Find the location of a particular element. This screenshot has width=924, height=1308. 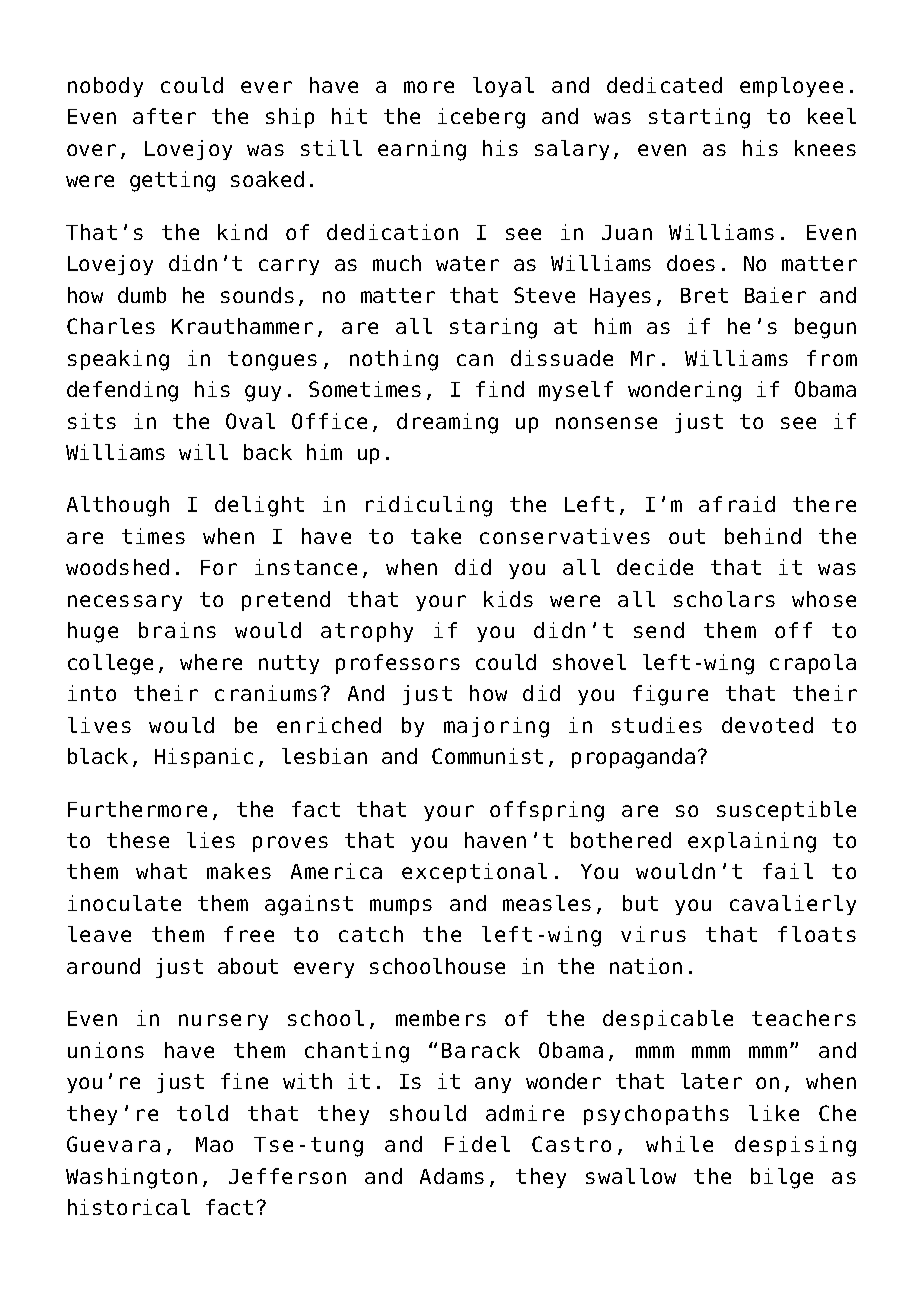

Baier is located at coordinates (775, 295).
